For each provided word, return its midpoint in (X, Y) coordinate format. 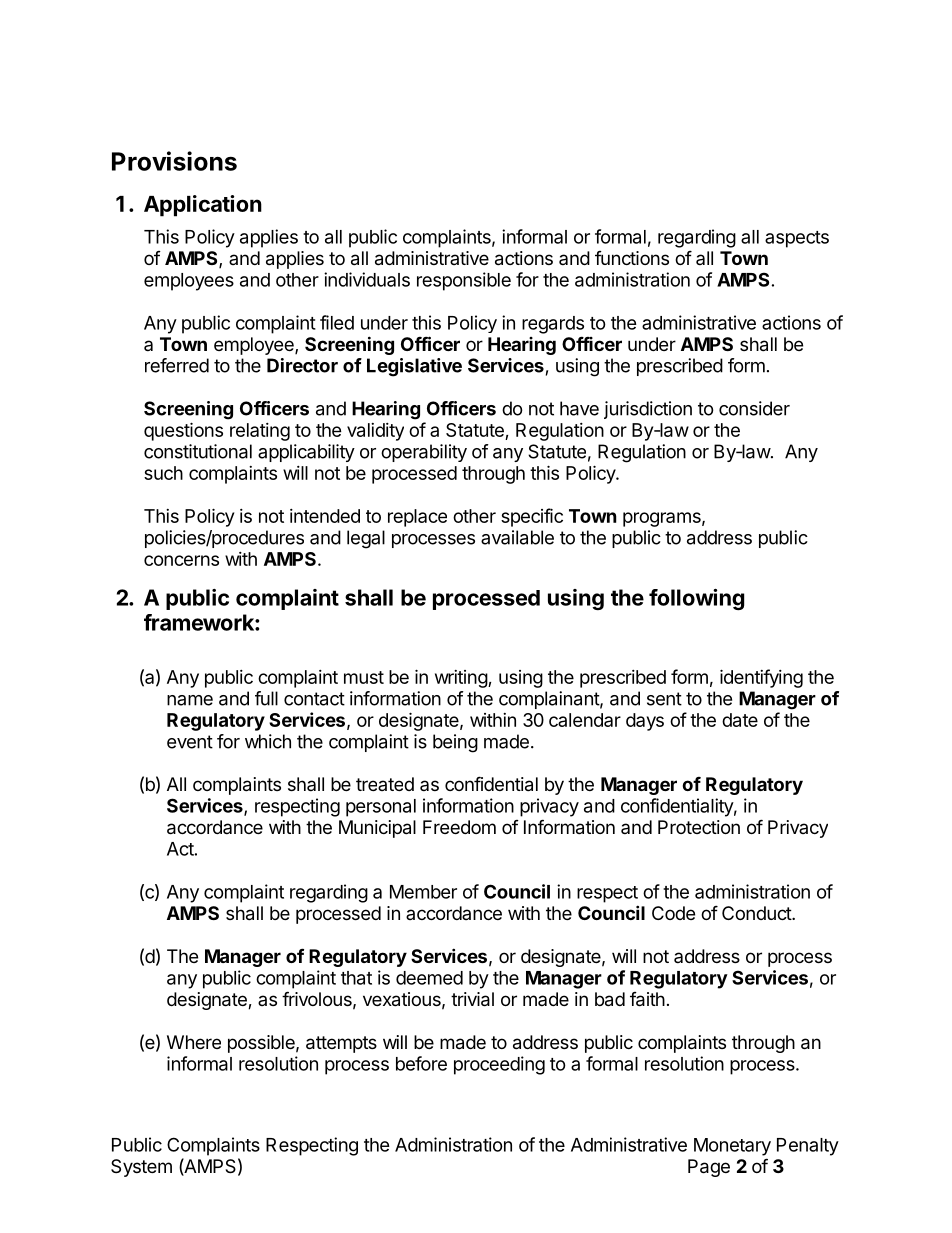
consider (754, 408)
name (190, 700)
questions (183, 431)
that (356, 978)
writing (462, 679)
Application (203, 206)
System (141, 1168)
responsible (464, 281)
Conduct (757, 913)
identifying (761, 678)
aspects (797, 239)
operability (424, 453)
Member (423, 892)
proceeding (499, 1065)
